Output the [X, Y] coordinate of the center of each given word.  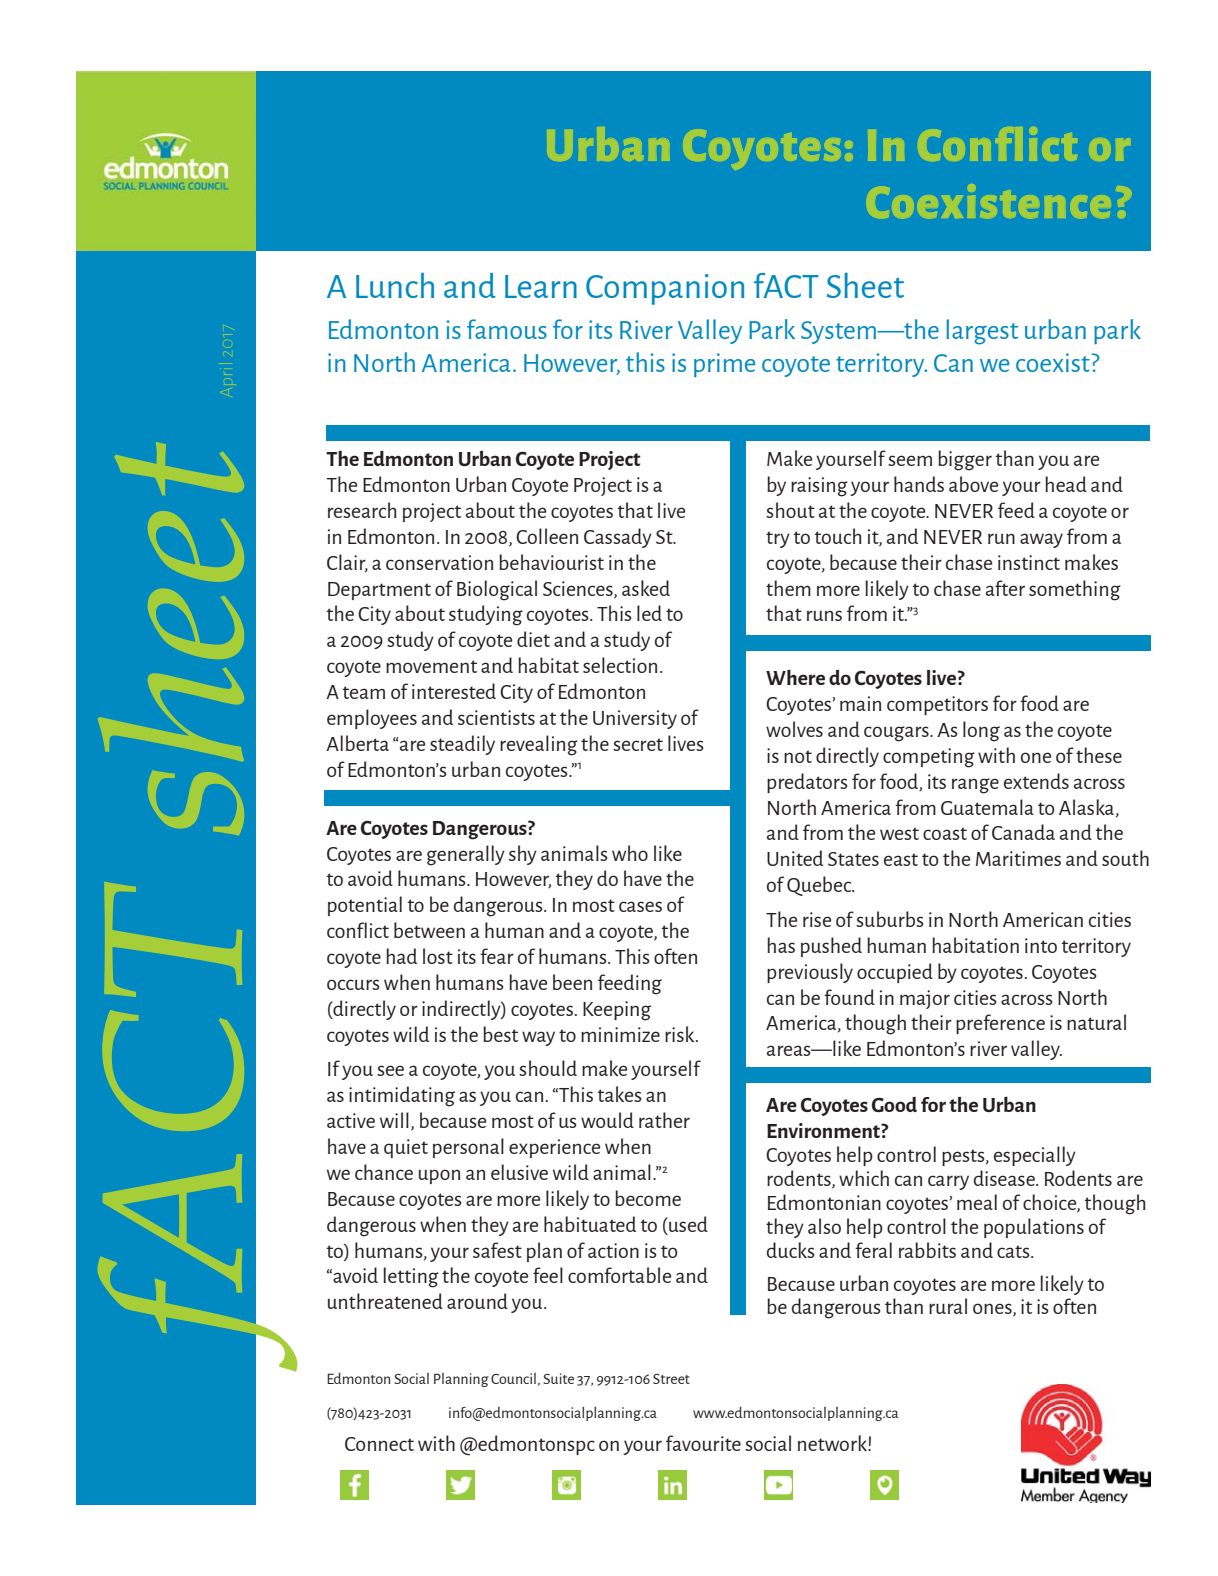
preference [1000, 1024]
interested [454, 691]
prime [724, 365]
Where [795, 677]
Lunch [395, 285]
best [500, 1034]
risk [681, 1034]
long [981, 731]
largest [982, 332]
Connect [379, 1444]
